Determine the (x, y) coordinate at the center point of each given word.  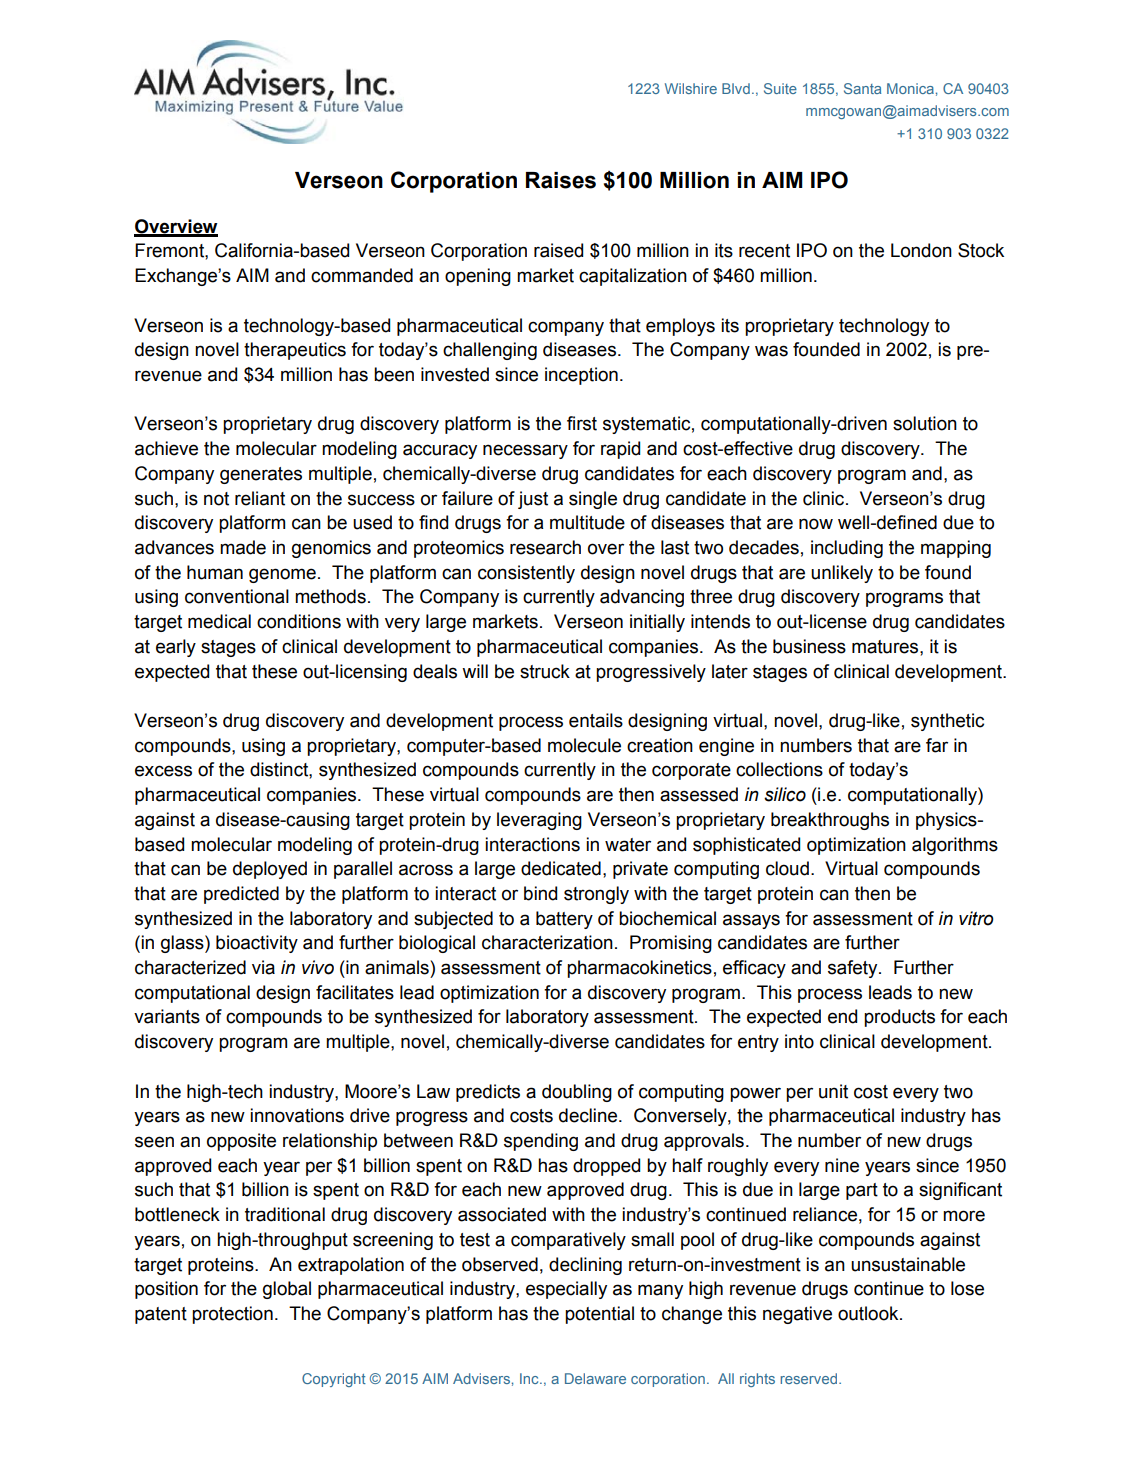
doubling (577, 1093)
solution (925, 423)
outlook (869, 1313)
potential (599, 1315)
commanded (362, 275)
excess (163, 771)
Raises (561, 180)
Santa (862, 88)
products (899, 1018)
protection (232, 1315)
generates (261, 475)
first (582, 423)
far (937, 745)
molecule (584, 745)
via (263, 967)
